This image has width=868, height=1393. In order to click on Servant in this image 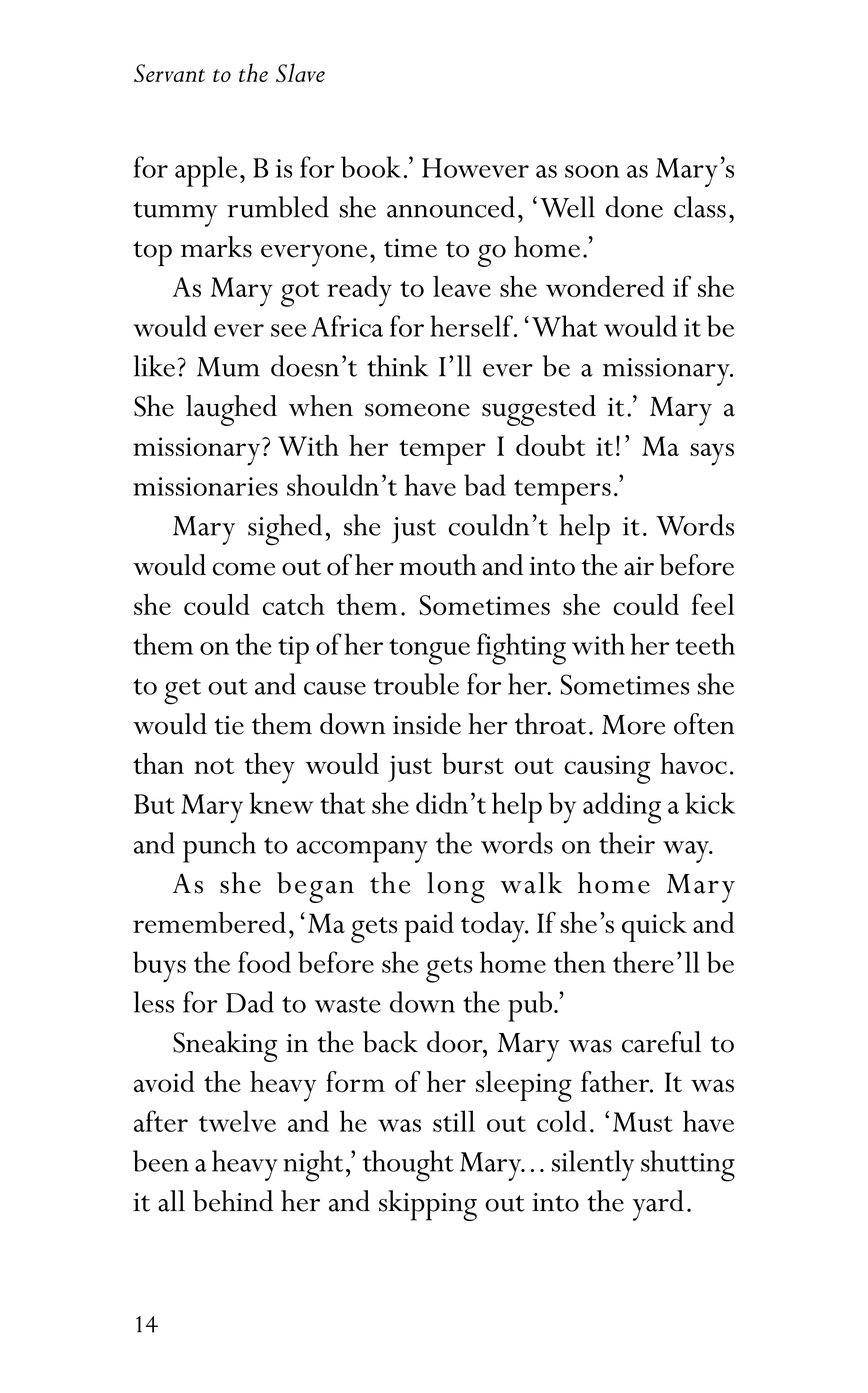, I will do `click(169, 73)`.
